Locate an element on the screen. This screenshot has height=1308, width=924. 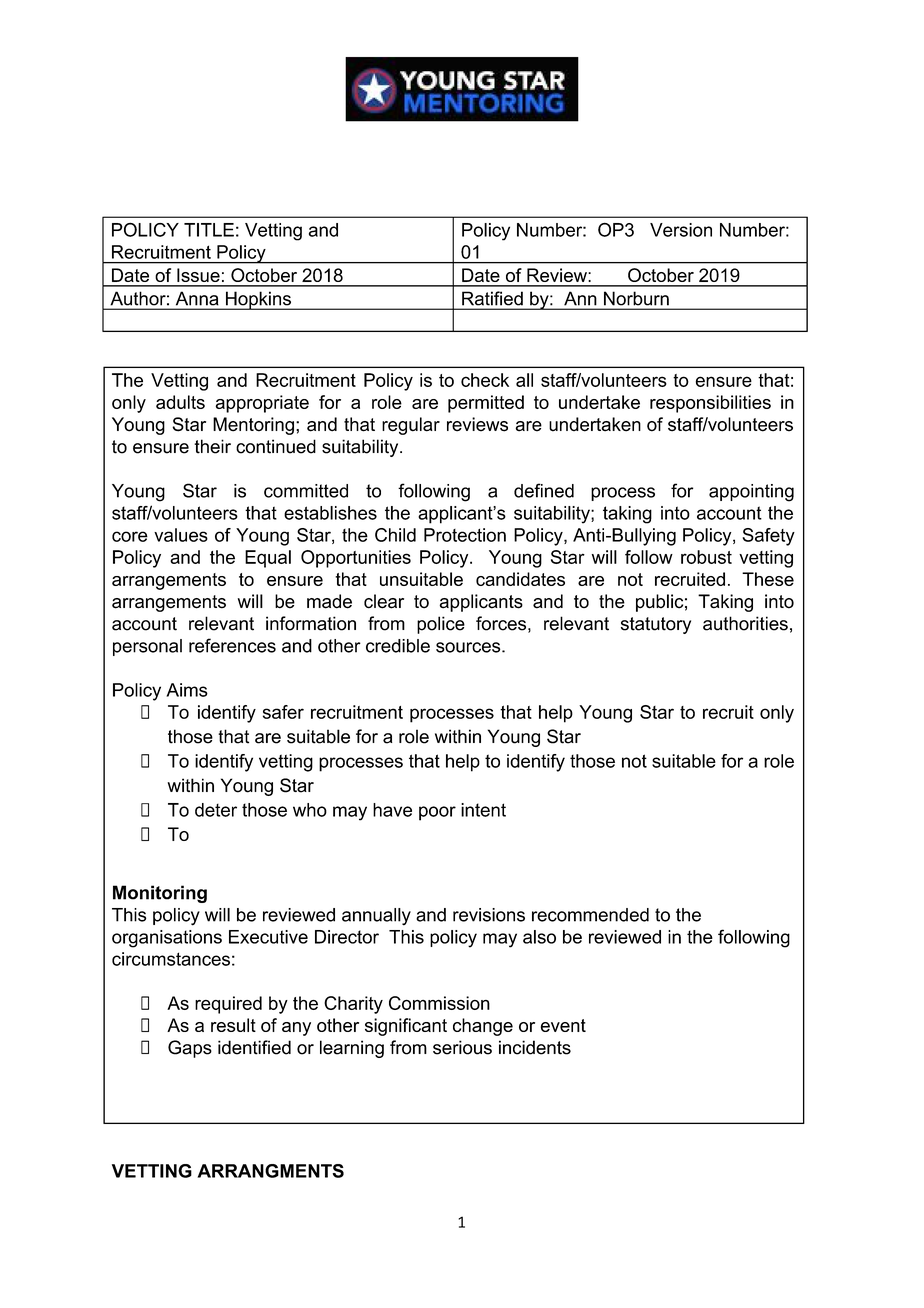
change is located at coordinates (483, 1027).
